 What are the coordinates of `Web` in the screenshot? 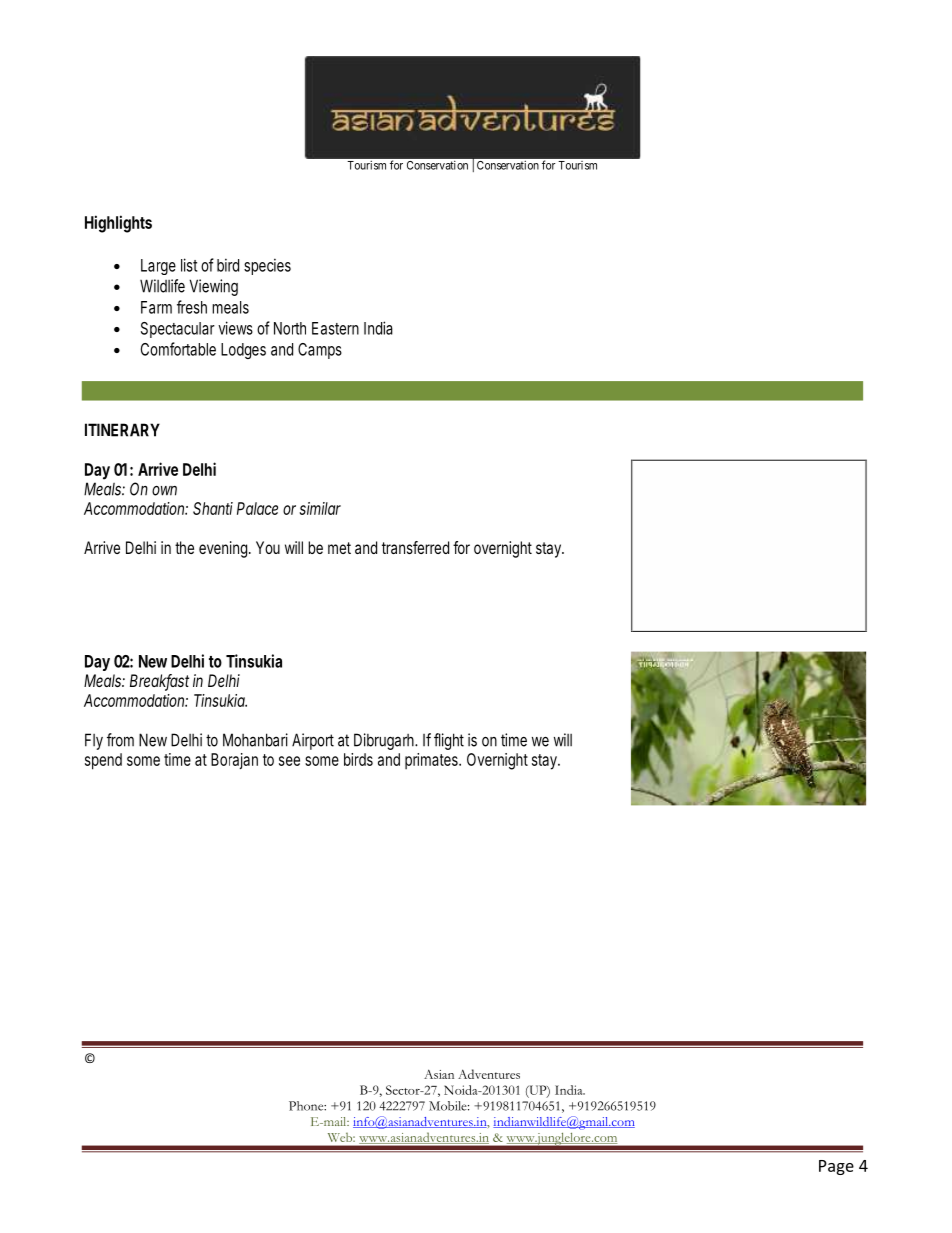 It's located at (341, 1137).
